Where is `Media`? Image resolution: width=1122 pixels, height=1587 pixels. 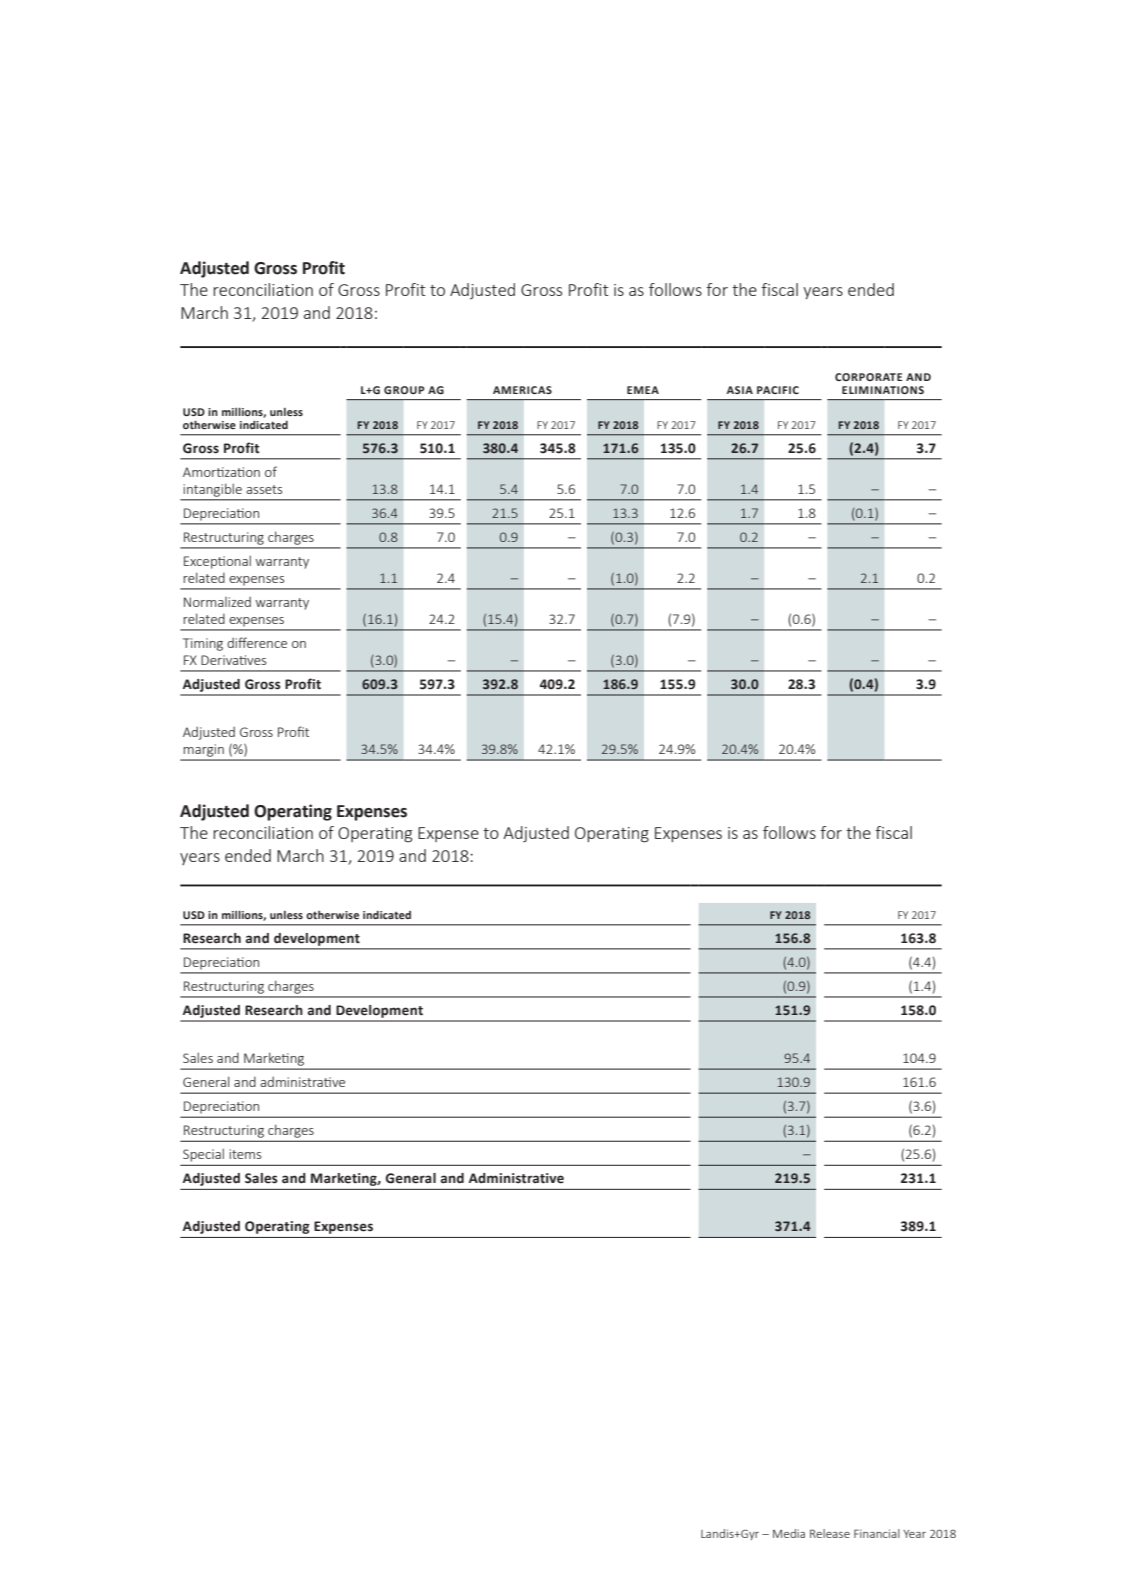 Media is located at coordinates (789, 1533).
